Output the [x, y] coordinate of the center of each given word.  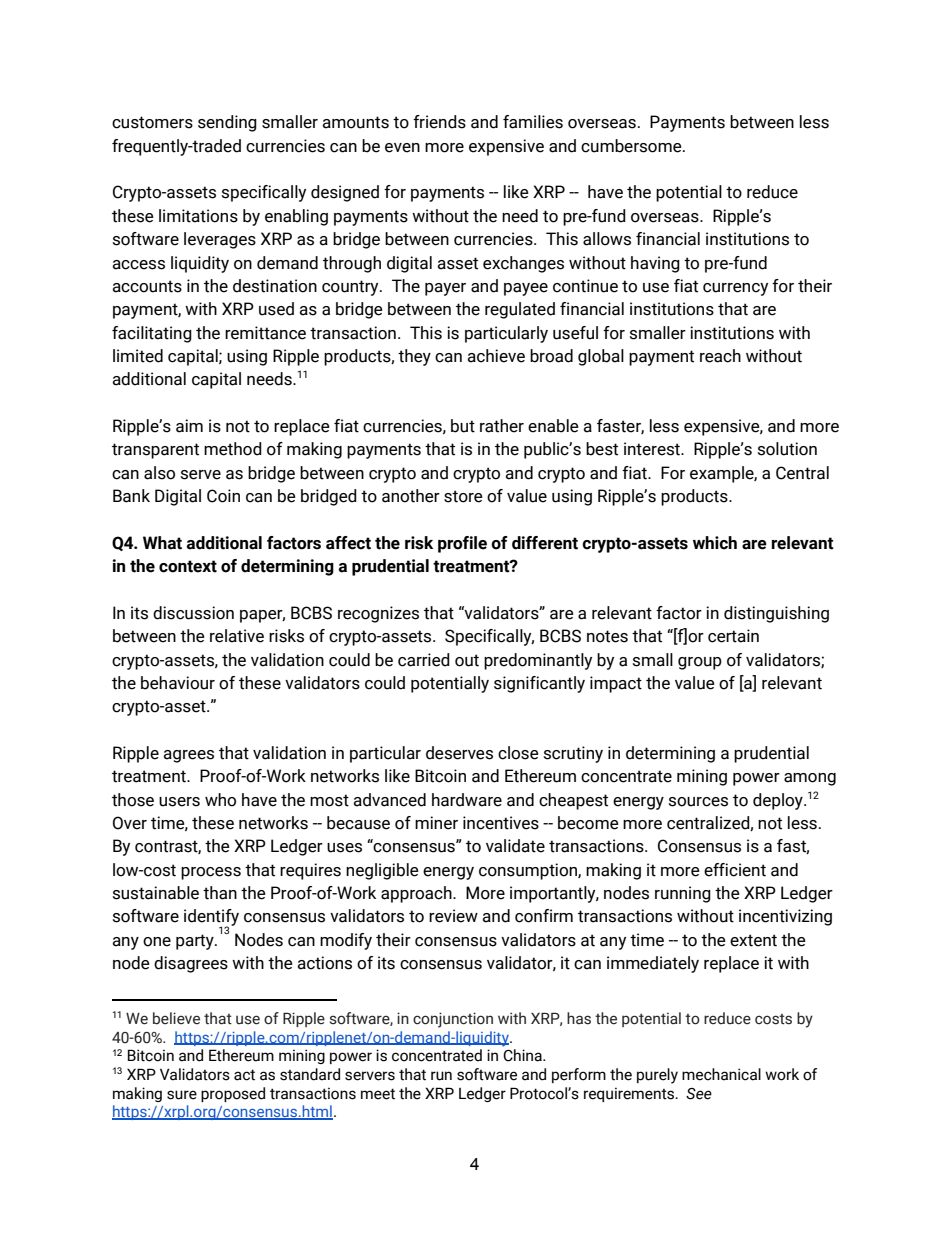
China [523, 1055]
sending [227, 123]
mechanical [721, 1074]
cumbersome [632, 146]
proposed [233, 1094]
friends [439, 122]
